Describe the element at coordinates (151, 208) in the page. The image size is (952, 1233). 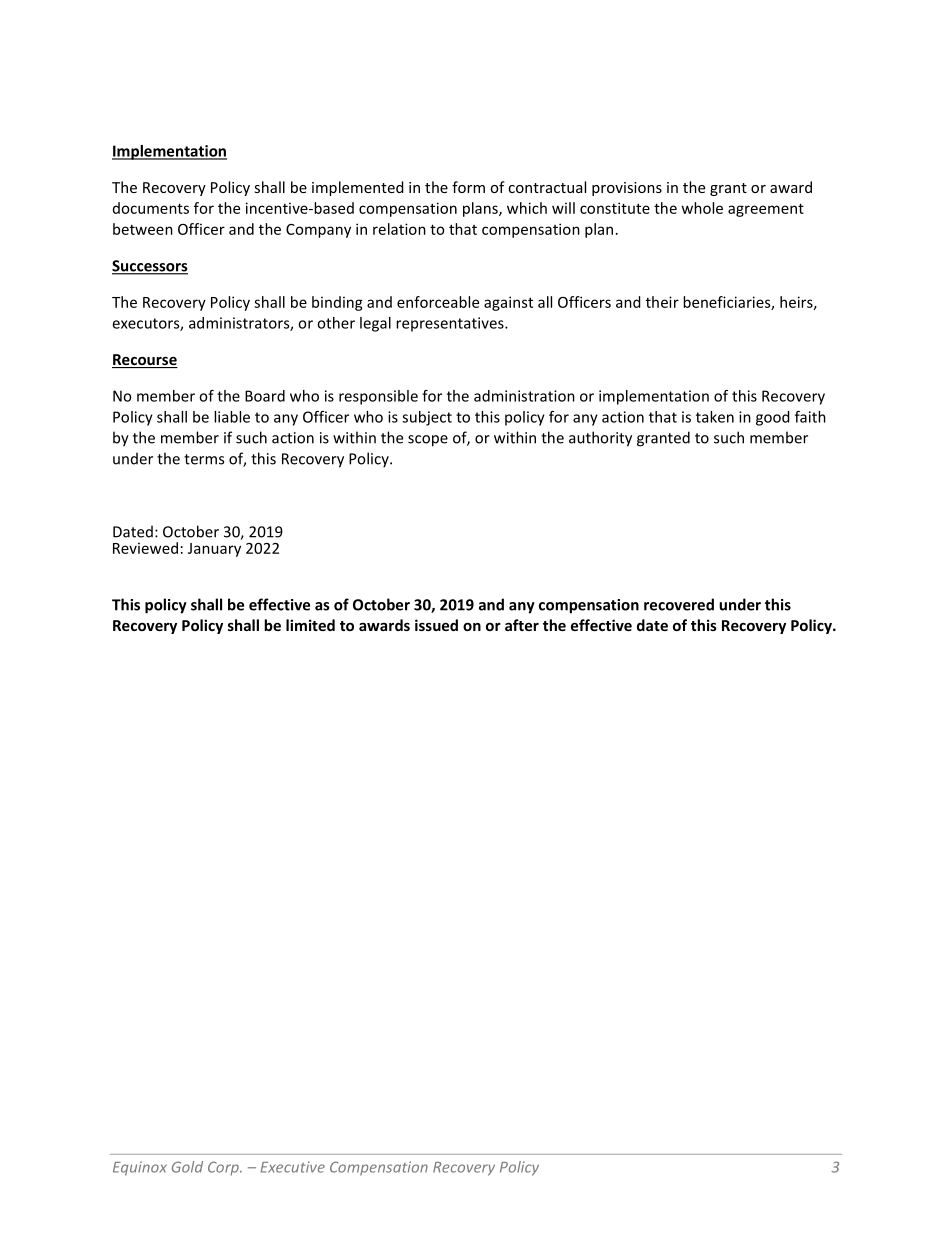
I see `documents` at that location.
